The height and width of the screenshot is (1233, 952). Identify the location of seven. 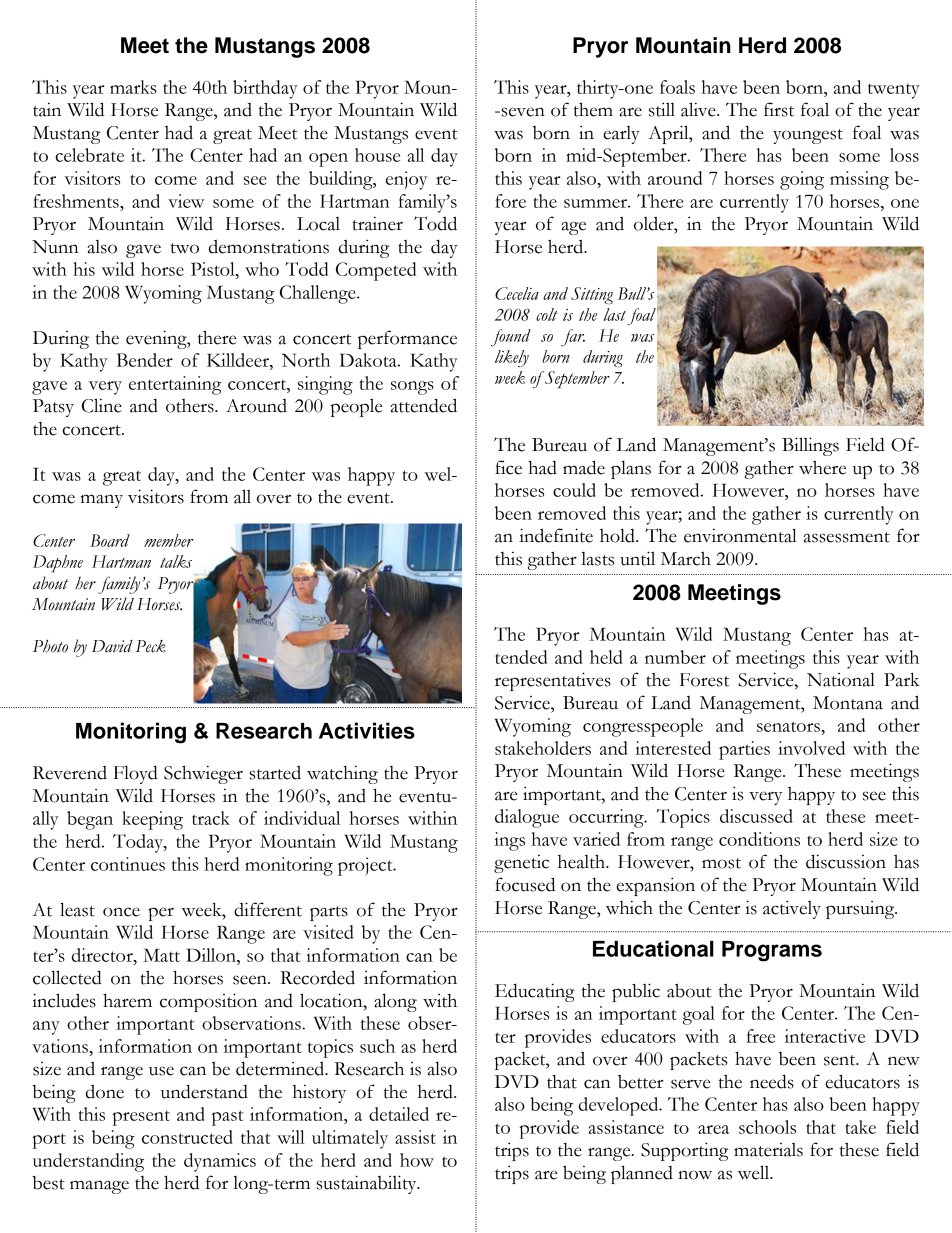
(522, 112).
